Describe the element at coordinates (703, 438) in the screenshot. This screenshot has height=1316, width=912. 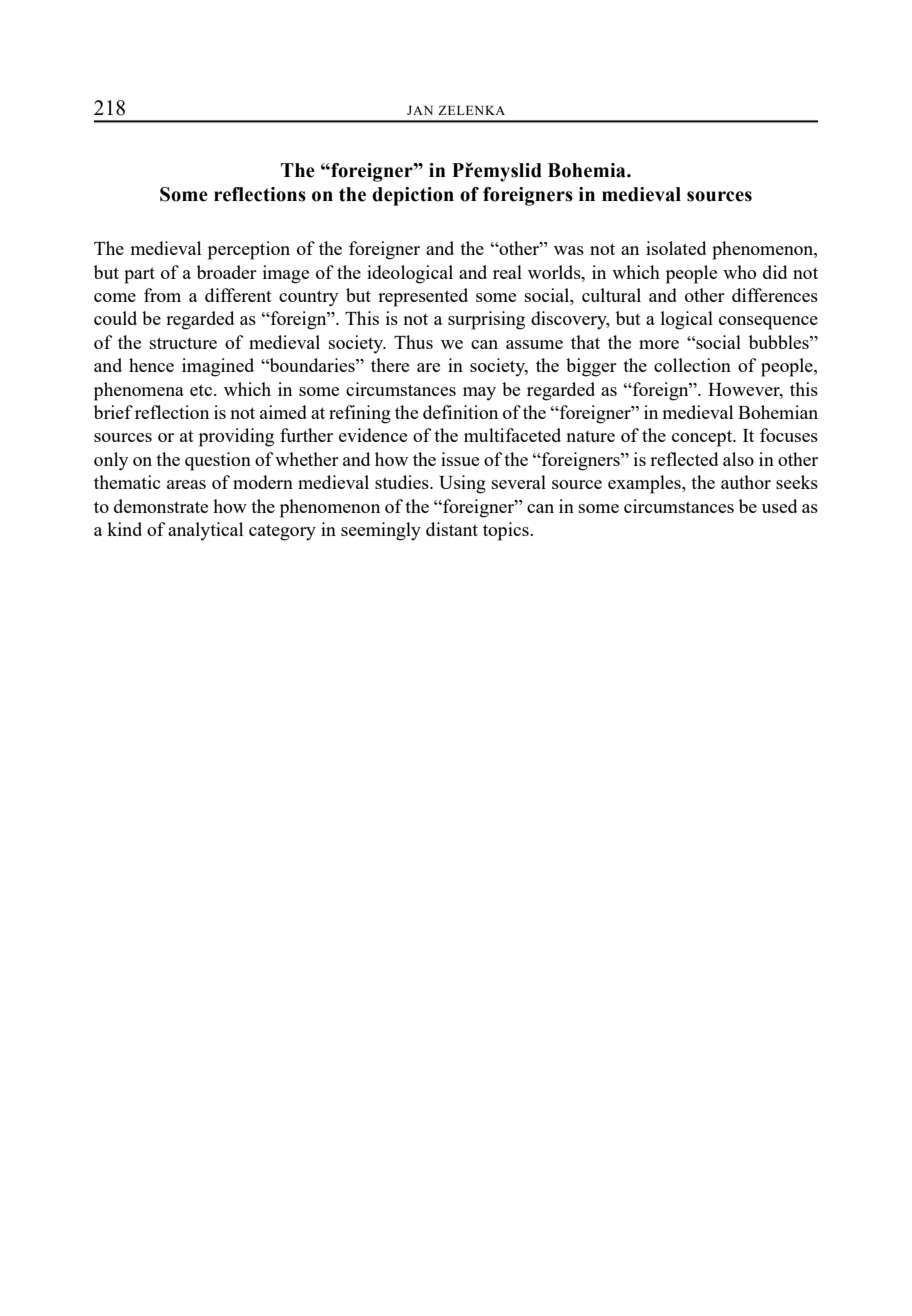
I see `concept` at that location.
